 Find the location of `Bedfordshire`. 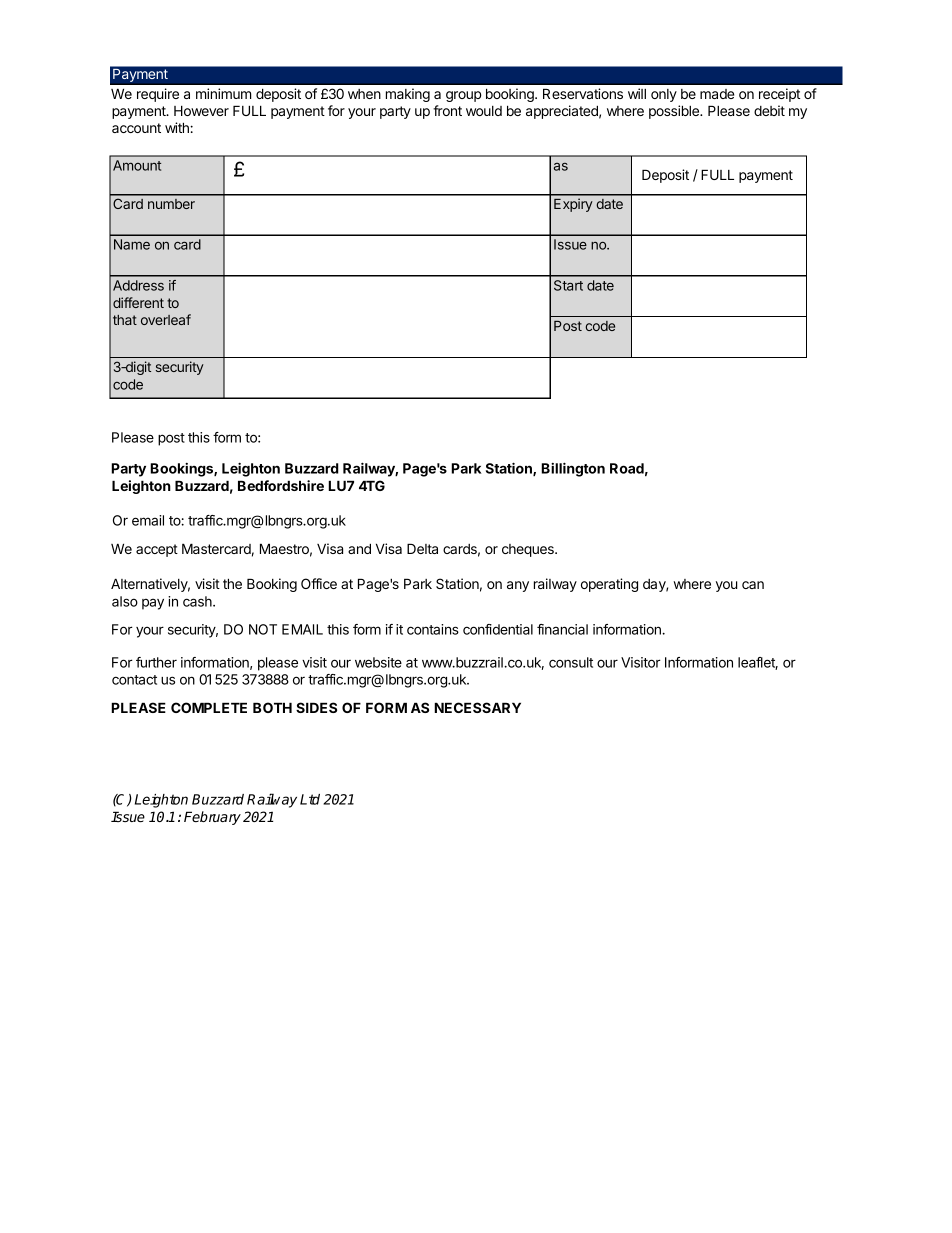

Bedfordshire is located at coordinates (281, 485).
